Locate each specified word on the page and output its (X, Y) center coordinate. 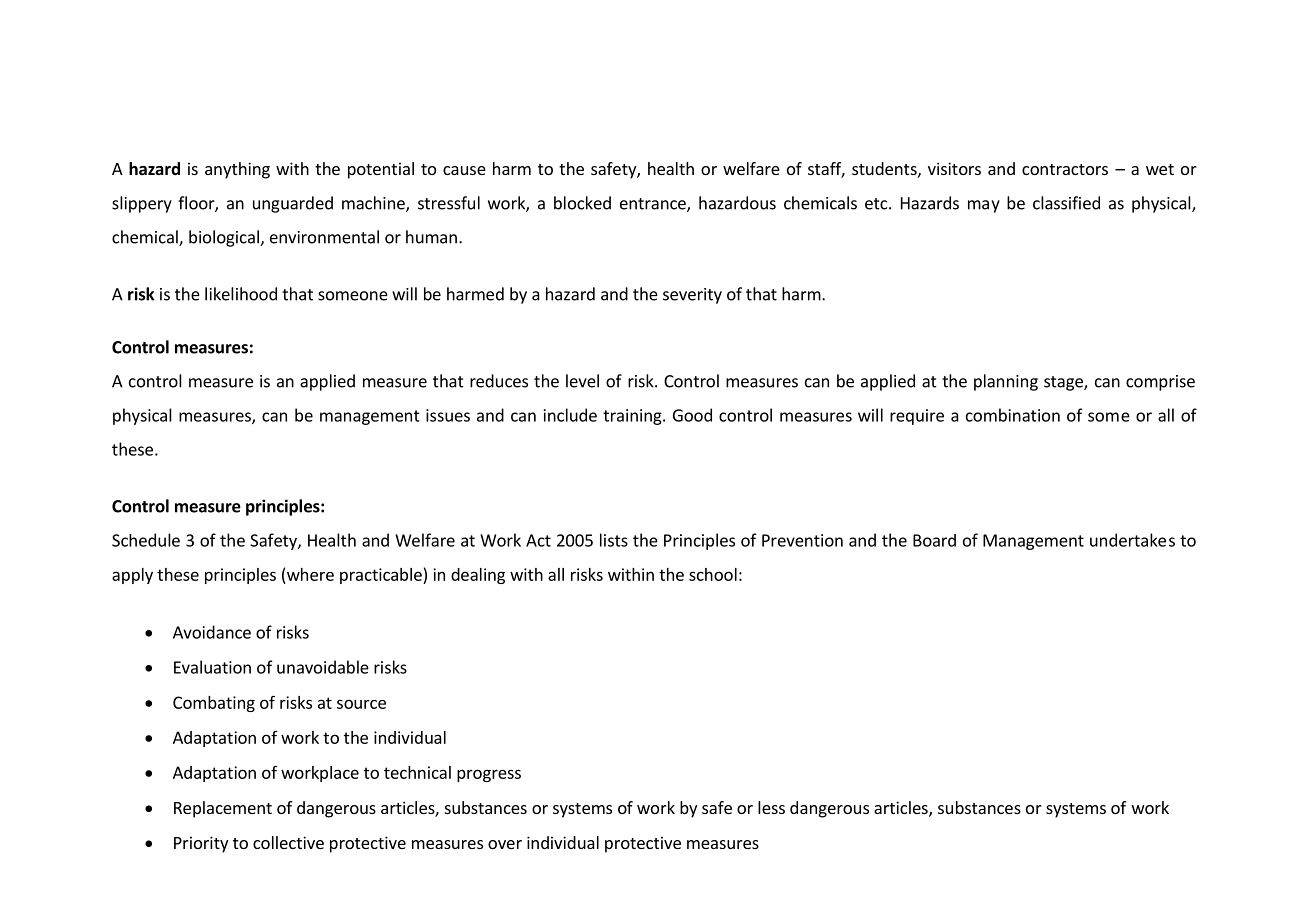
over (505, 844)
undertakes (1132, 540)
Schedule (146, 540)
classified (1066, 203)
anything (237, 170)
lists (614, 540)
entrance (654, 205)
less (771, 807)
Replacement (223, 809)
